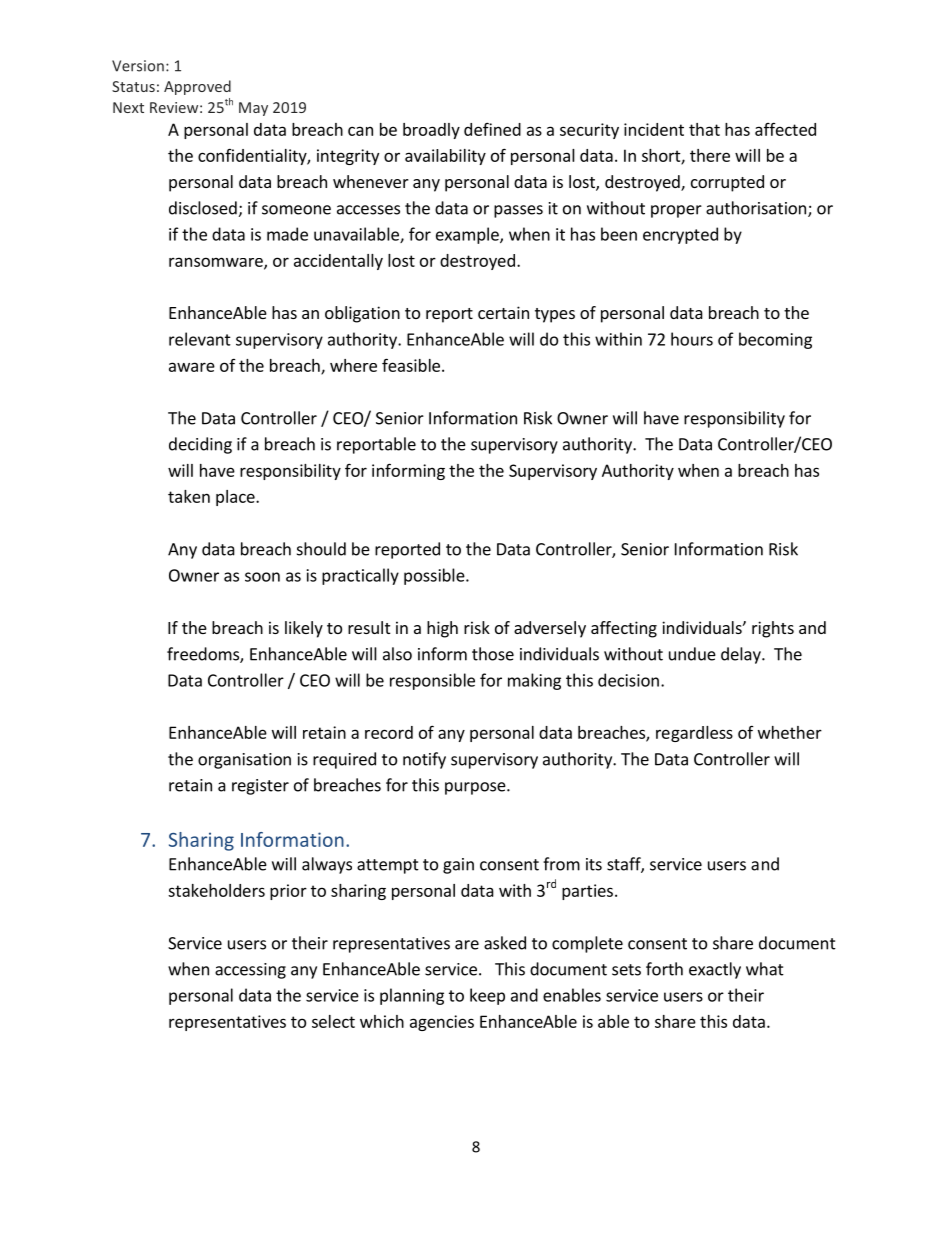 Image resolution: width=952 pixels, height=1233 pixels. I want to click on possible, so click(435, 576).
